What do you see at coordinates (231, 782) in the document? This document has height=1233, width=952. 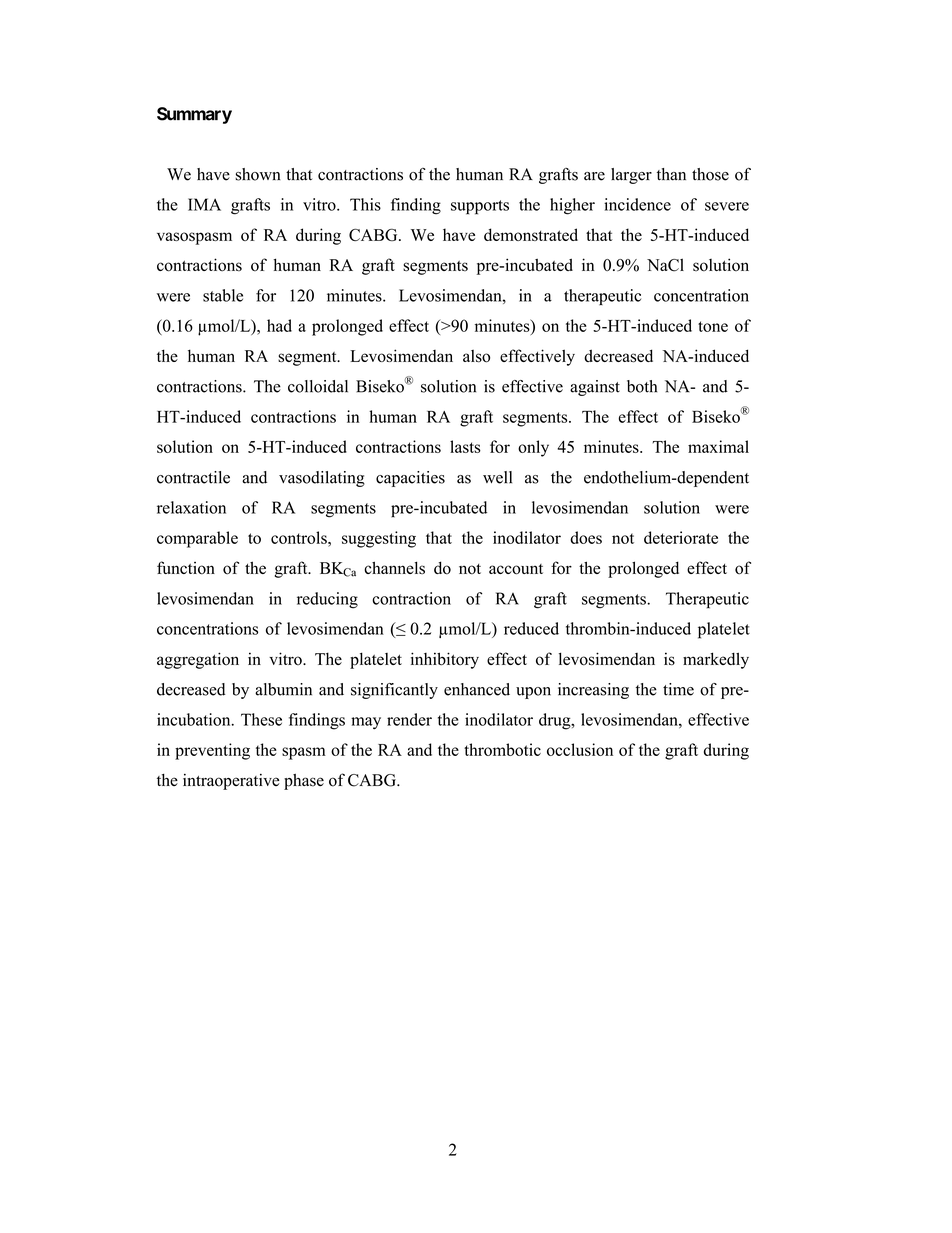 I see `intraoperative` at bounding box center [231, 782].
